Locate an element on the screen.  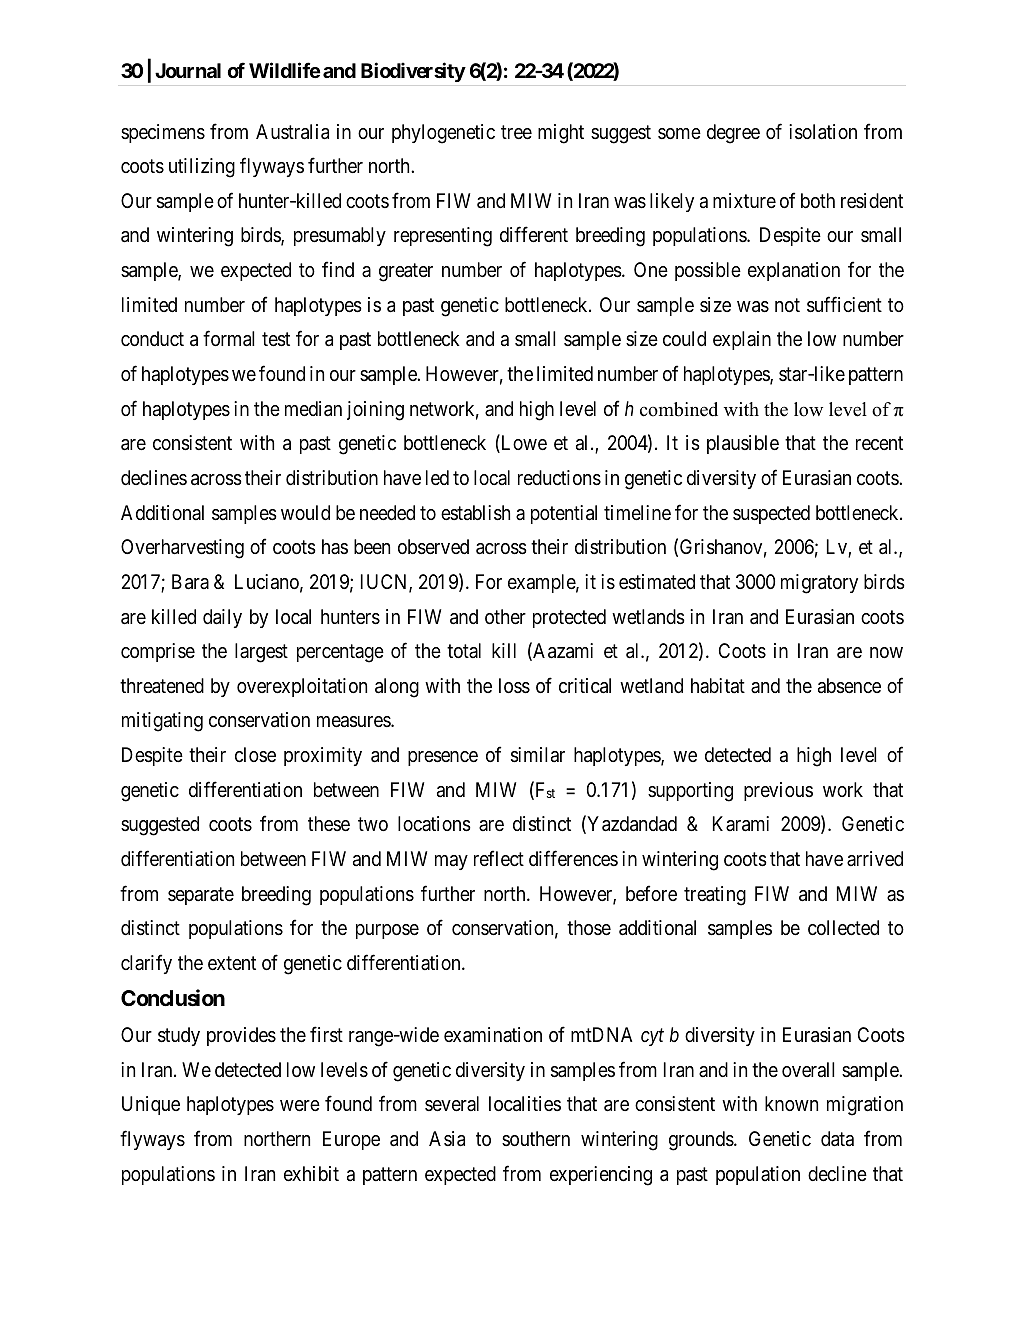
tree is located at coordinates (516, 132).
